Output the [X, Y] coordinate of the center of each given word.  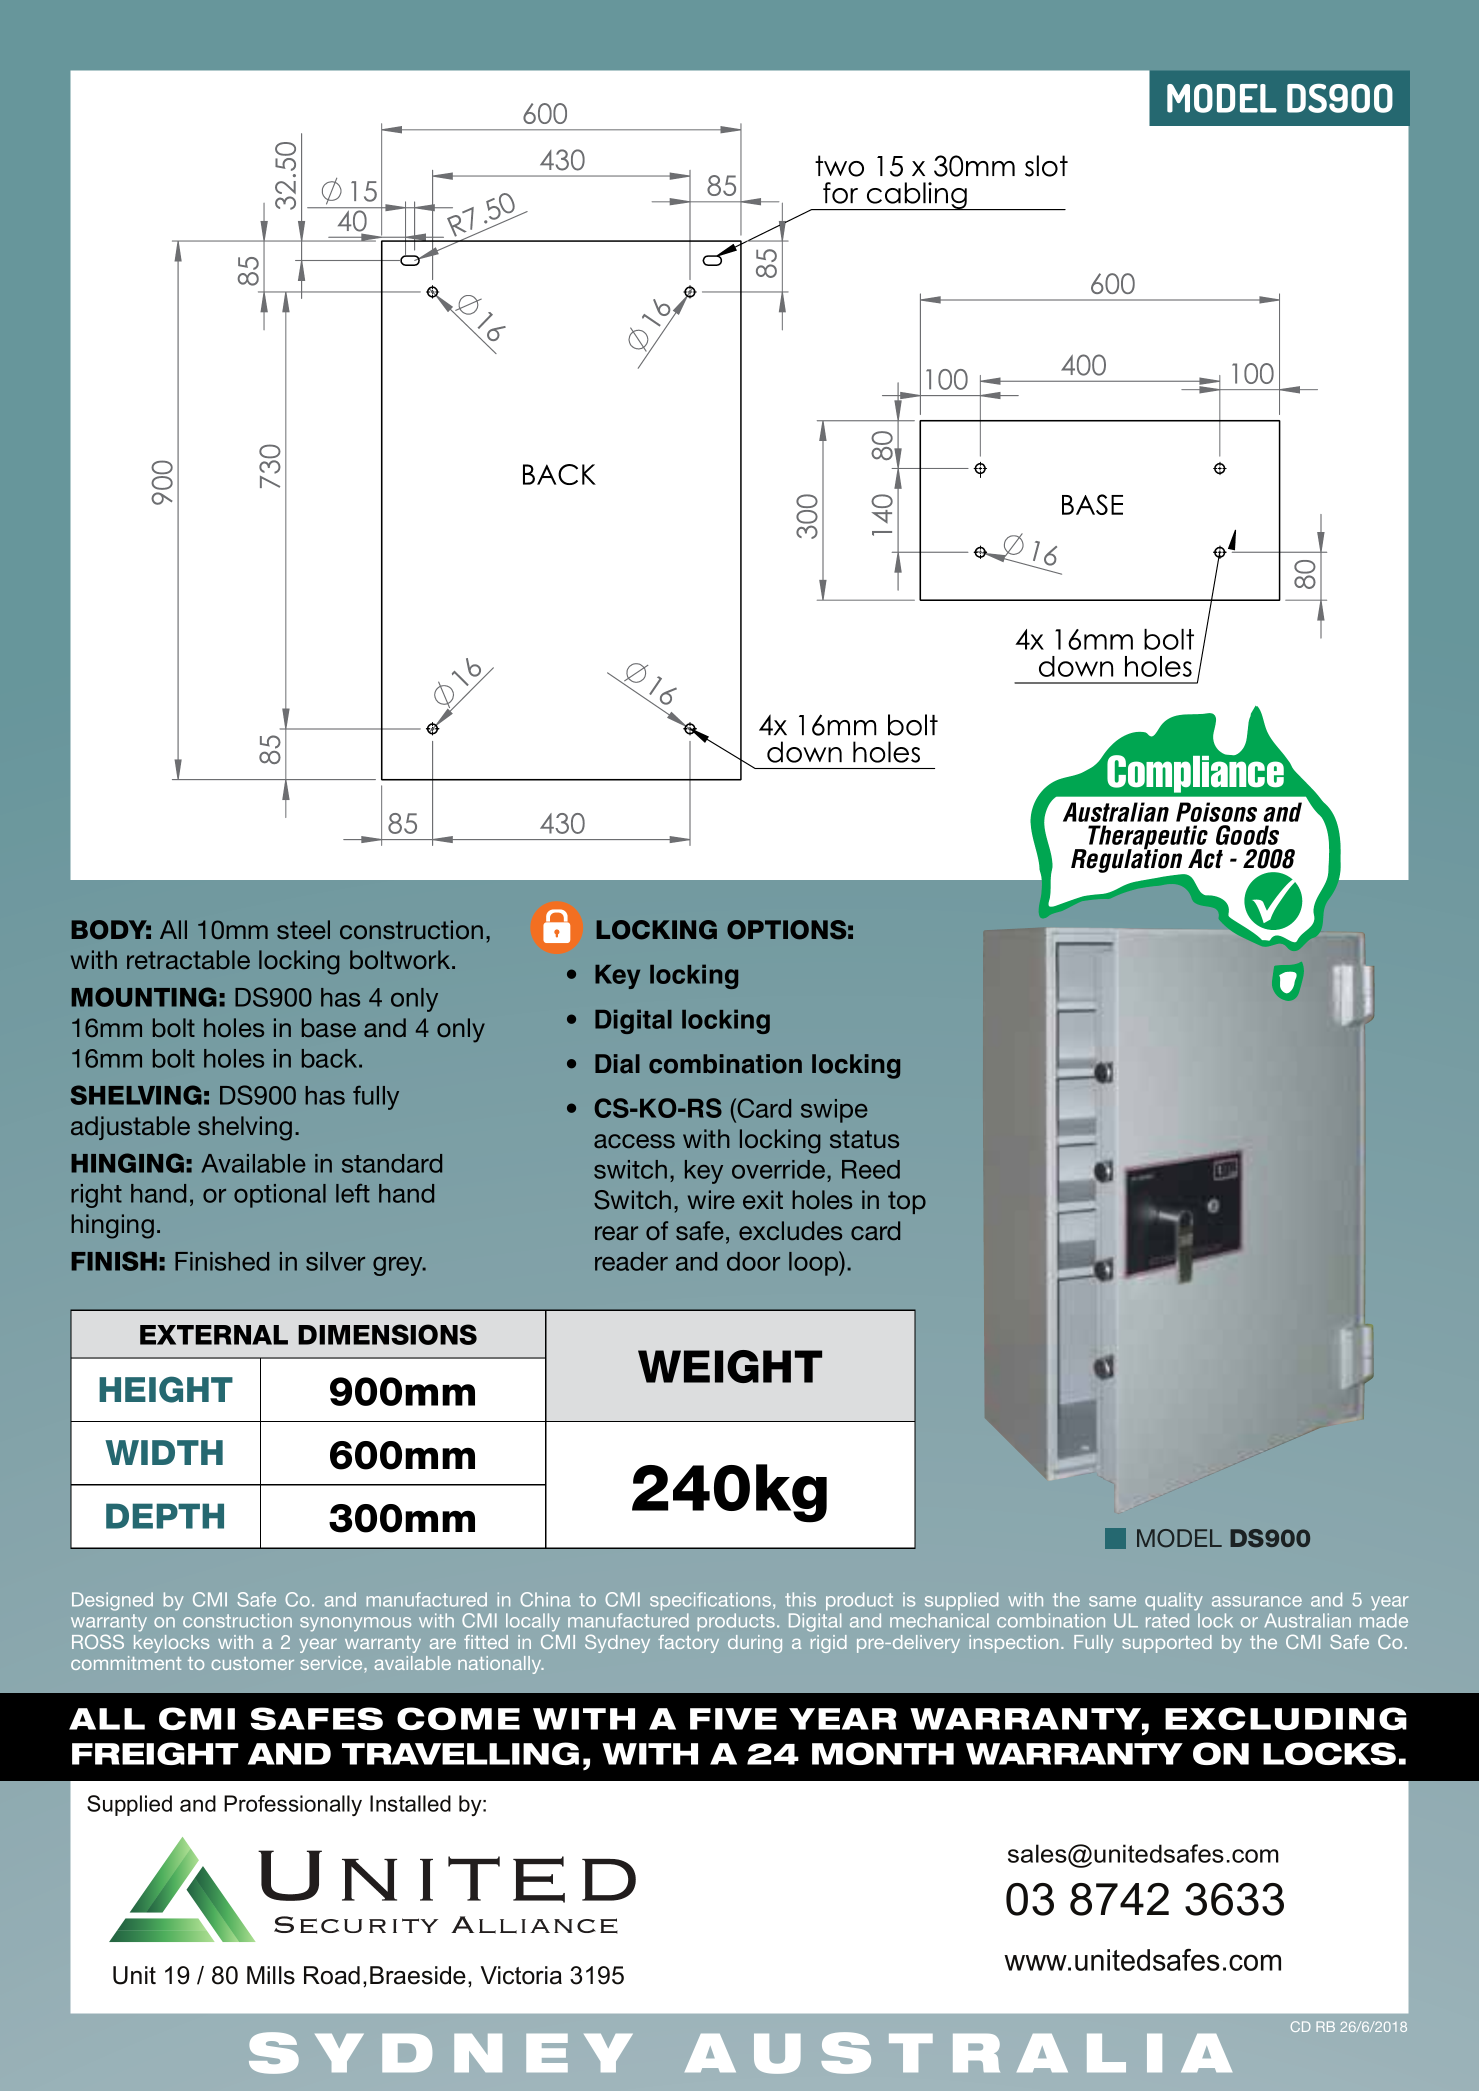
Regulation [1128, 861]
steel [303, 929]
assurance [1257, 1601]
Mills [271, 1975]
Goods [1247, 835]
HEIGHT [166, 1389]
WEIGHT [730, 1366]
